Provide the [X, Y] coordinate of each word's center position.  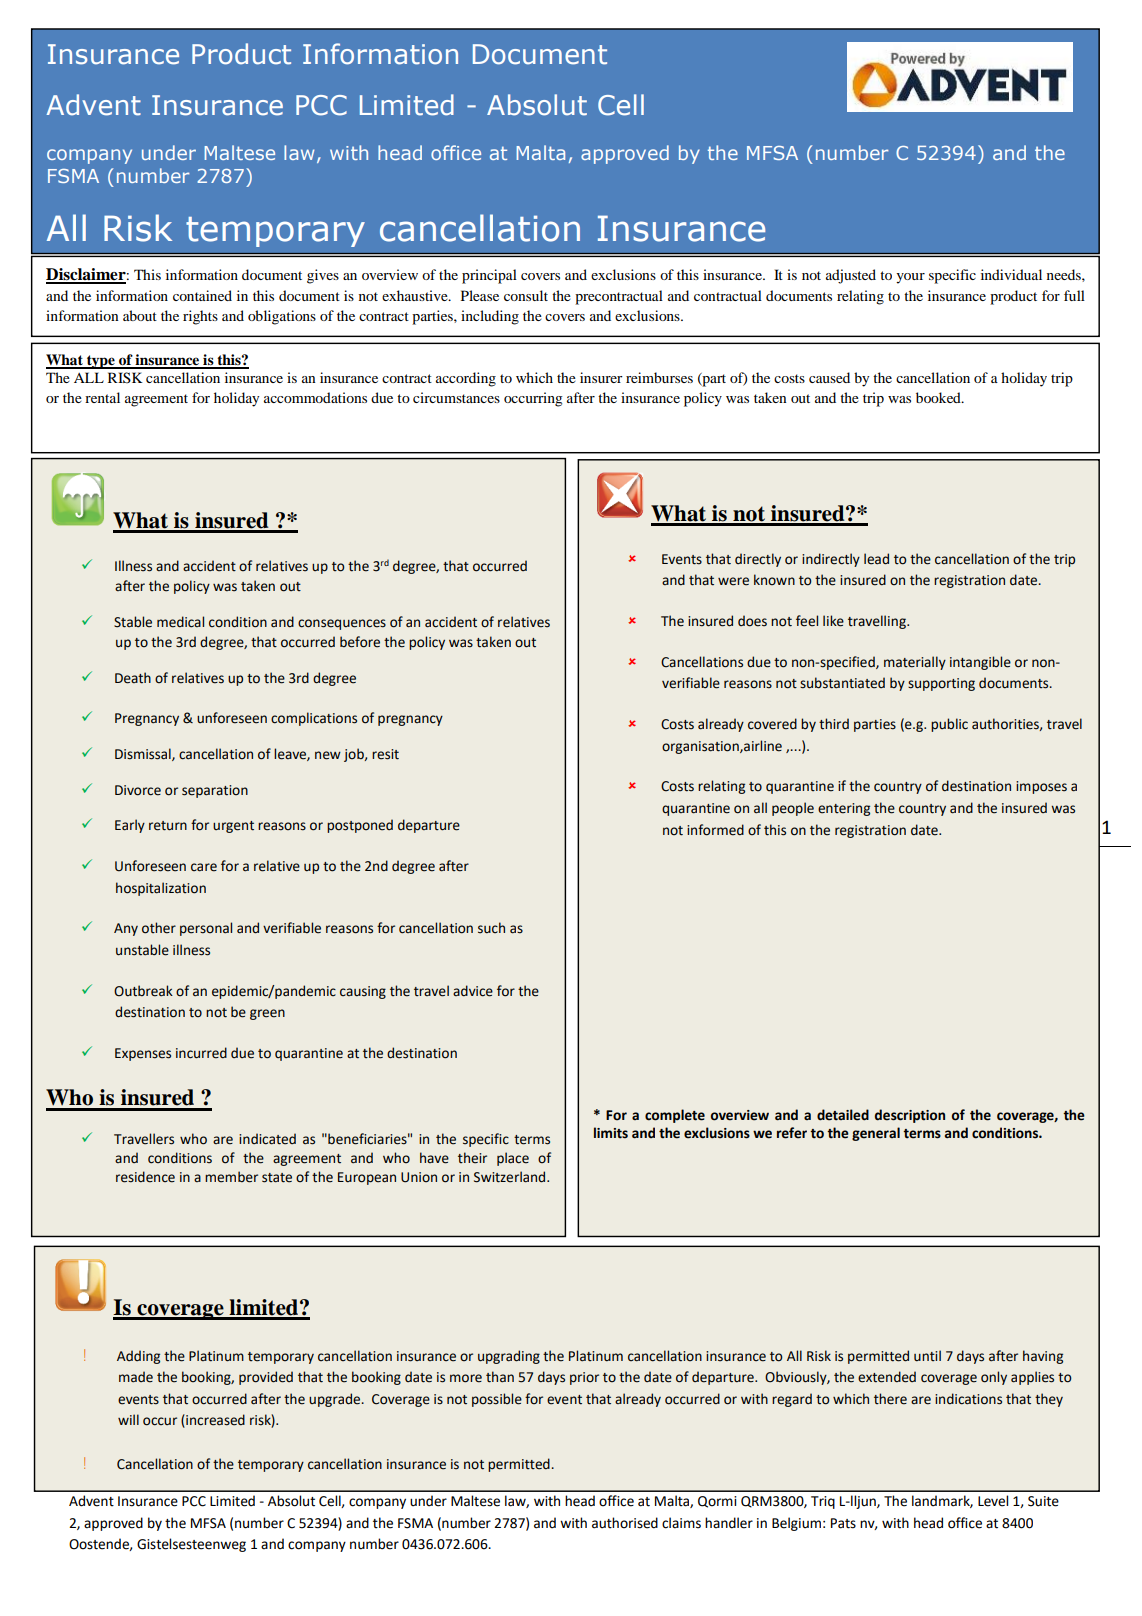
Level [993, 1501]
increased [214, 1421]
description [910, 1116]
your [910, 278]
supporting [941, 684]
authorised [625, 1523]
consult [526, 295]
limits [611, 1133]
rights [200, 317]
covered [772, 724]
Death [133, 678]
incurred [201, 1053]
